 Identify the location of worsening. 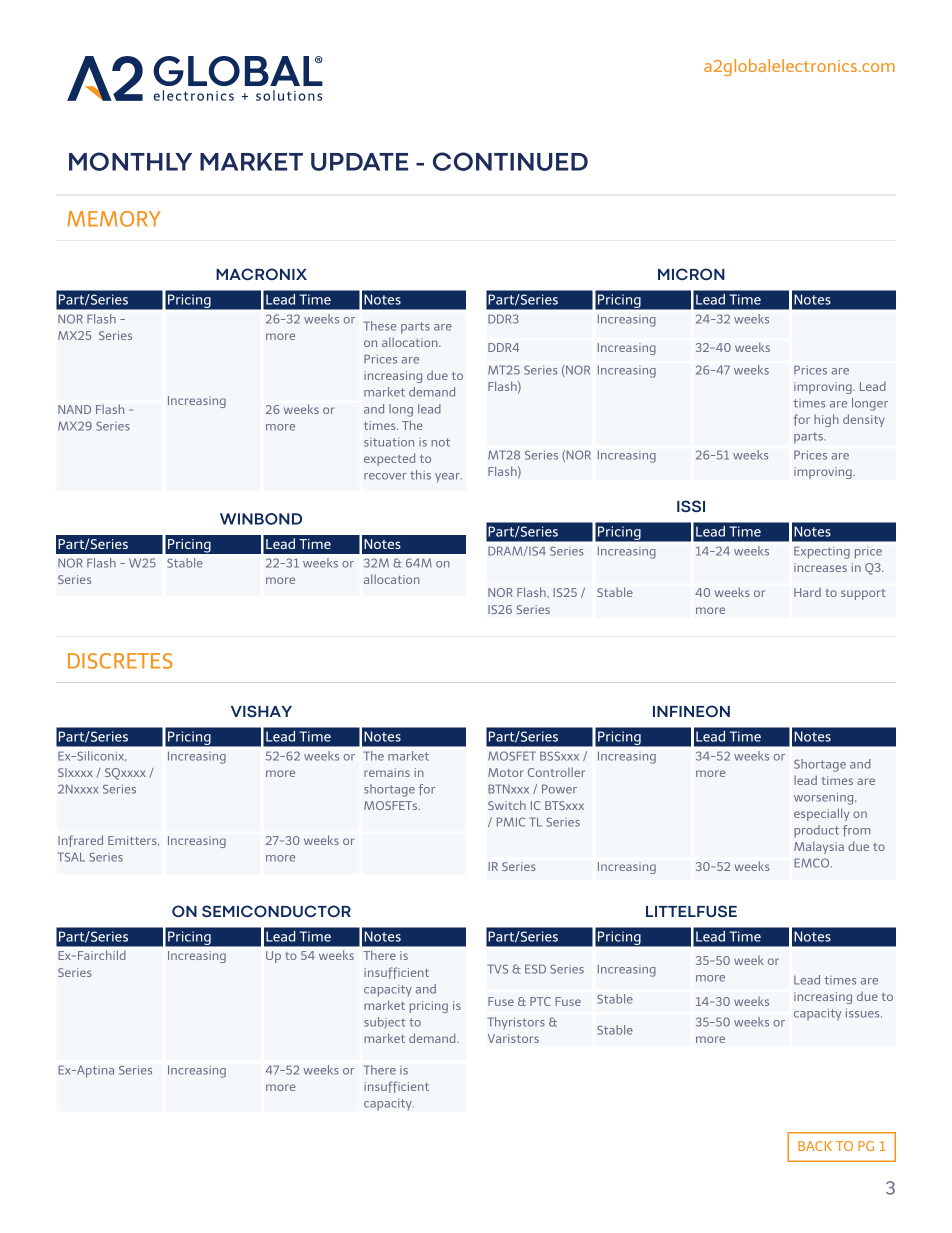
(825, 798).
